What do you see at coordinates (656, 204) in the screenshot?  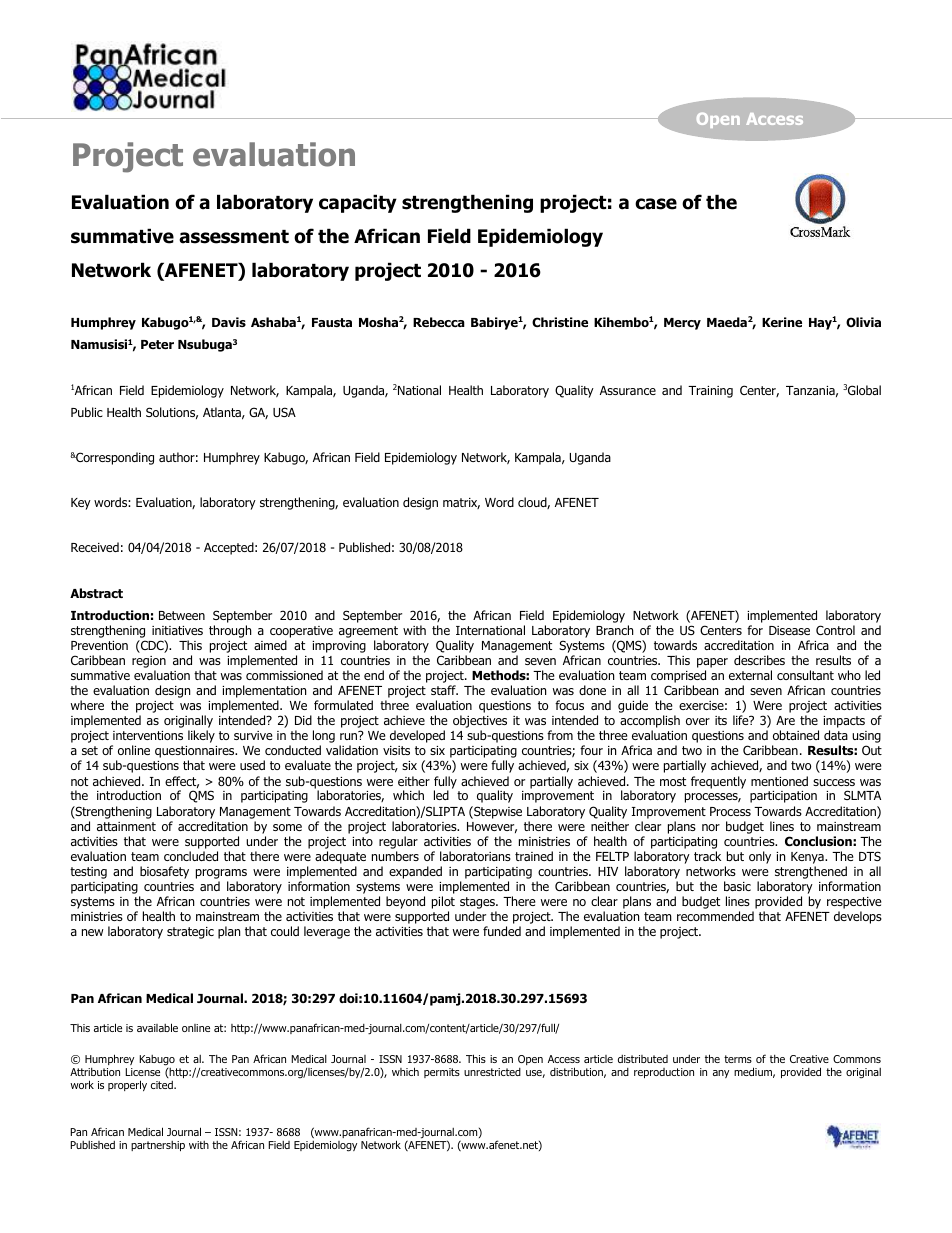 I see `case` at bounding box center [656, 204].
